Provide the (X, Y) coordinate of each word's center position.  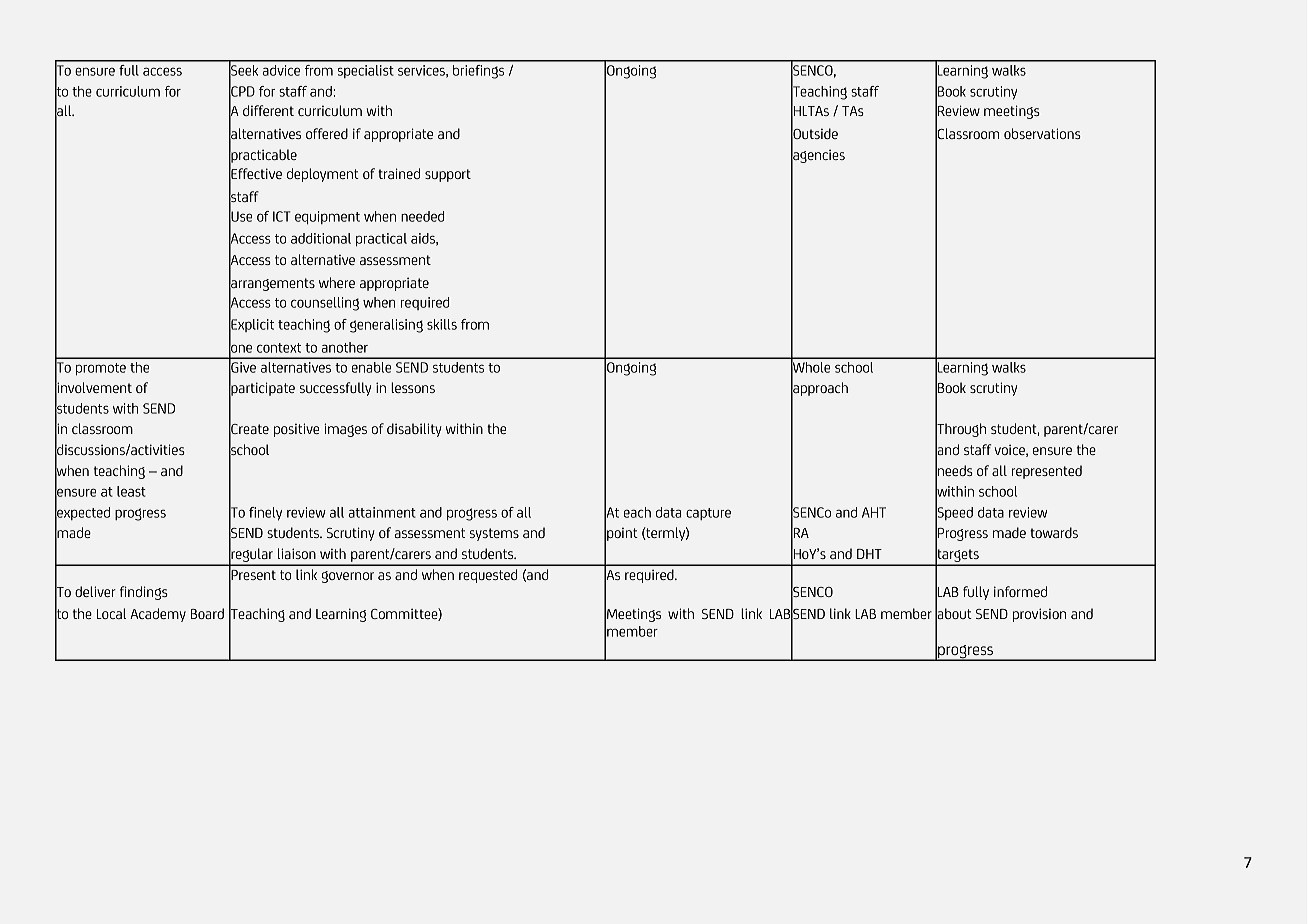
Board (207, 613)
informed (1020, 591)
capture (708, 514)
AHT (874, 512)
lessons (413, 387)
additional (321, 238)
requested (488, 576)
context (279, 348)
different (268, 110)
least (131, 491)
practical (381, 239)
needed (422, 216)
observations (1042, 133)
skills (442, 324)
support (448, 175)
